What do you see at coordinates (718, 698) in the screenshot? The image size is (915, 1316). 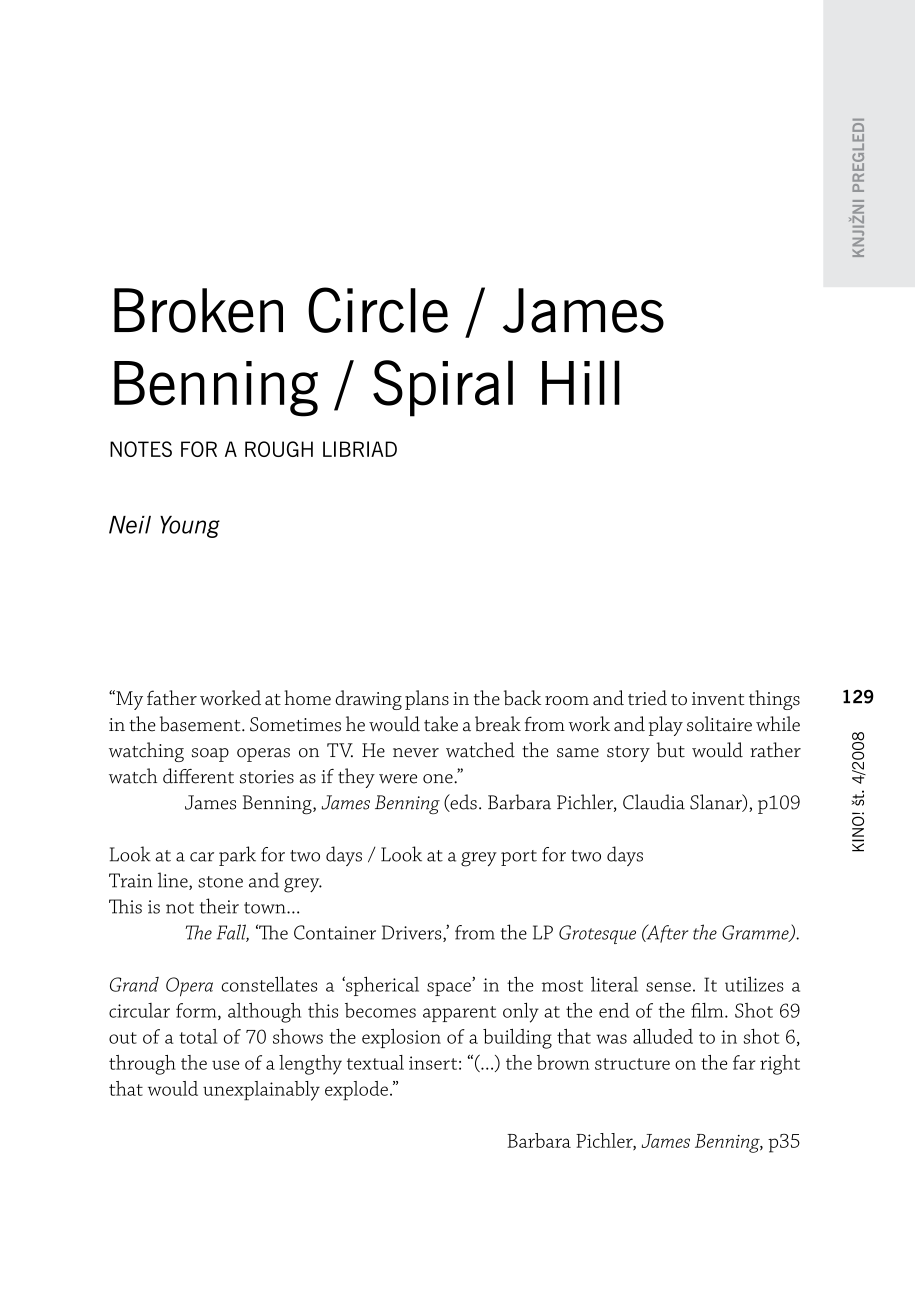 I see `invent` at bounding box center [718, 698].
